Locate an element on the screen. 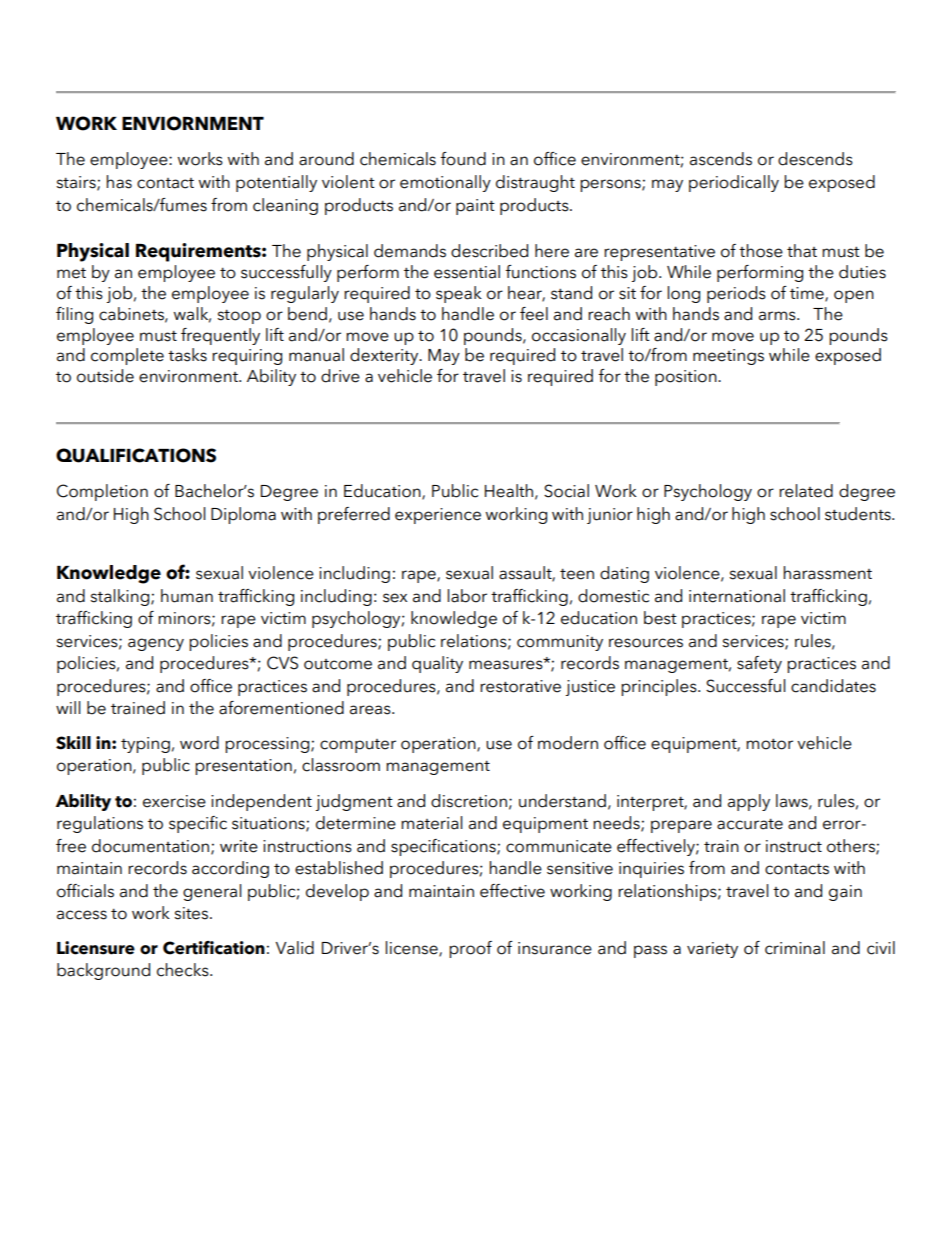  found is located at coordinates (463, 159).
